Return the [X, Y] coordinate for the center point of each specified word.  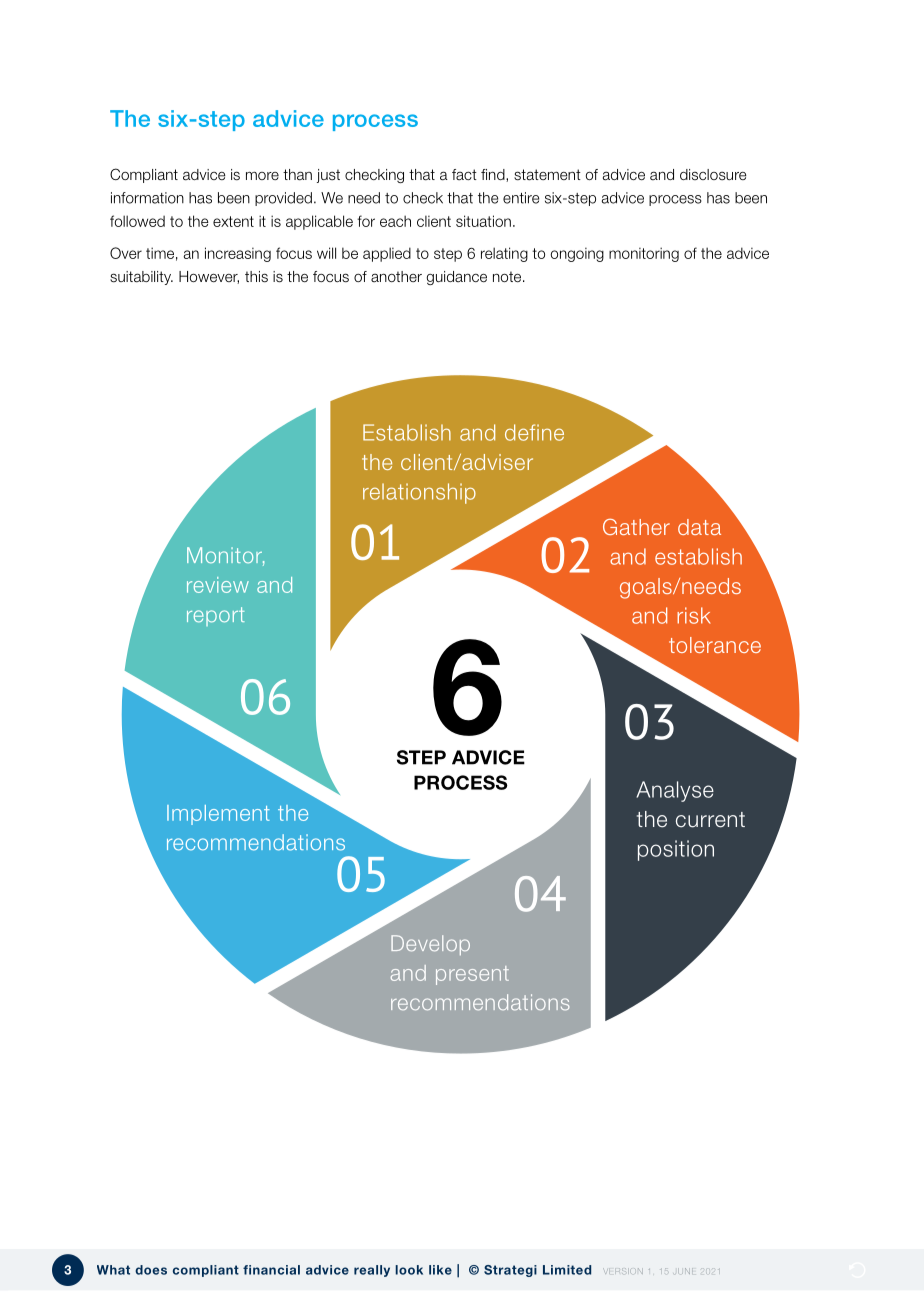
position [676, 850]
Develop [430, 945]
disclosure [713, 175]
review [218, 585]
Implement [218, 815]
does [151, 1270]
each [395, 221]
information [147, 198]
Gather [636, 526]
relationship [419, 493]
